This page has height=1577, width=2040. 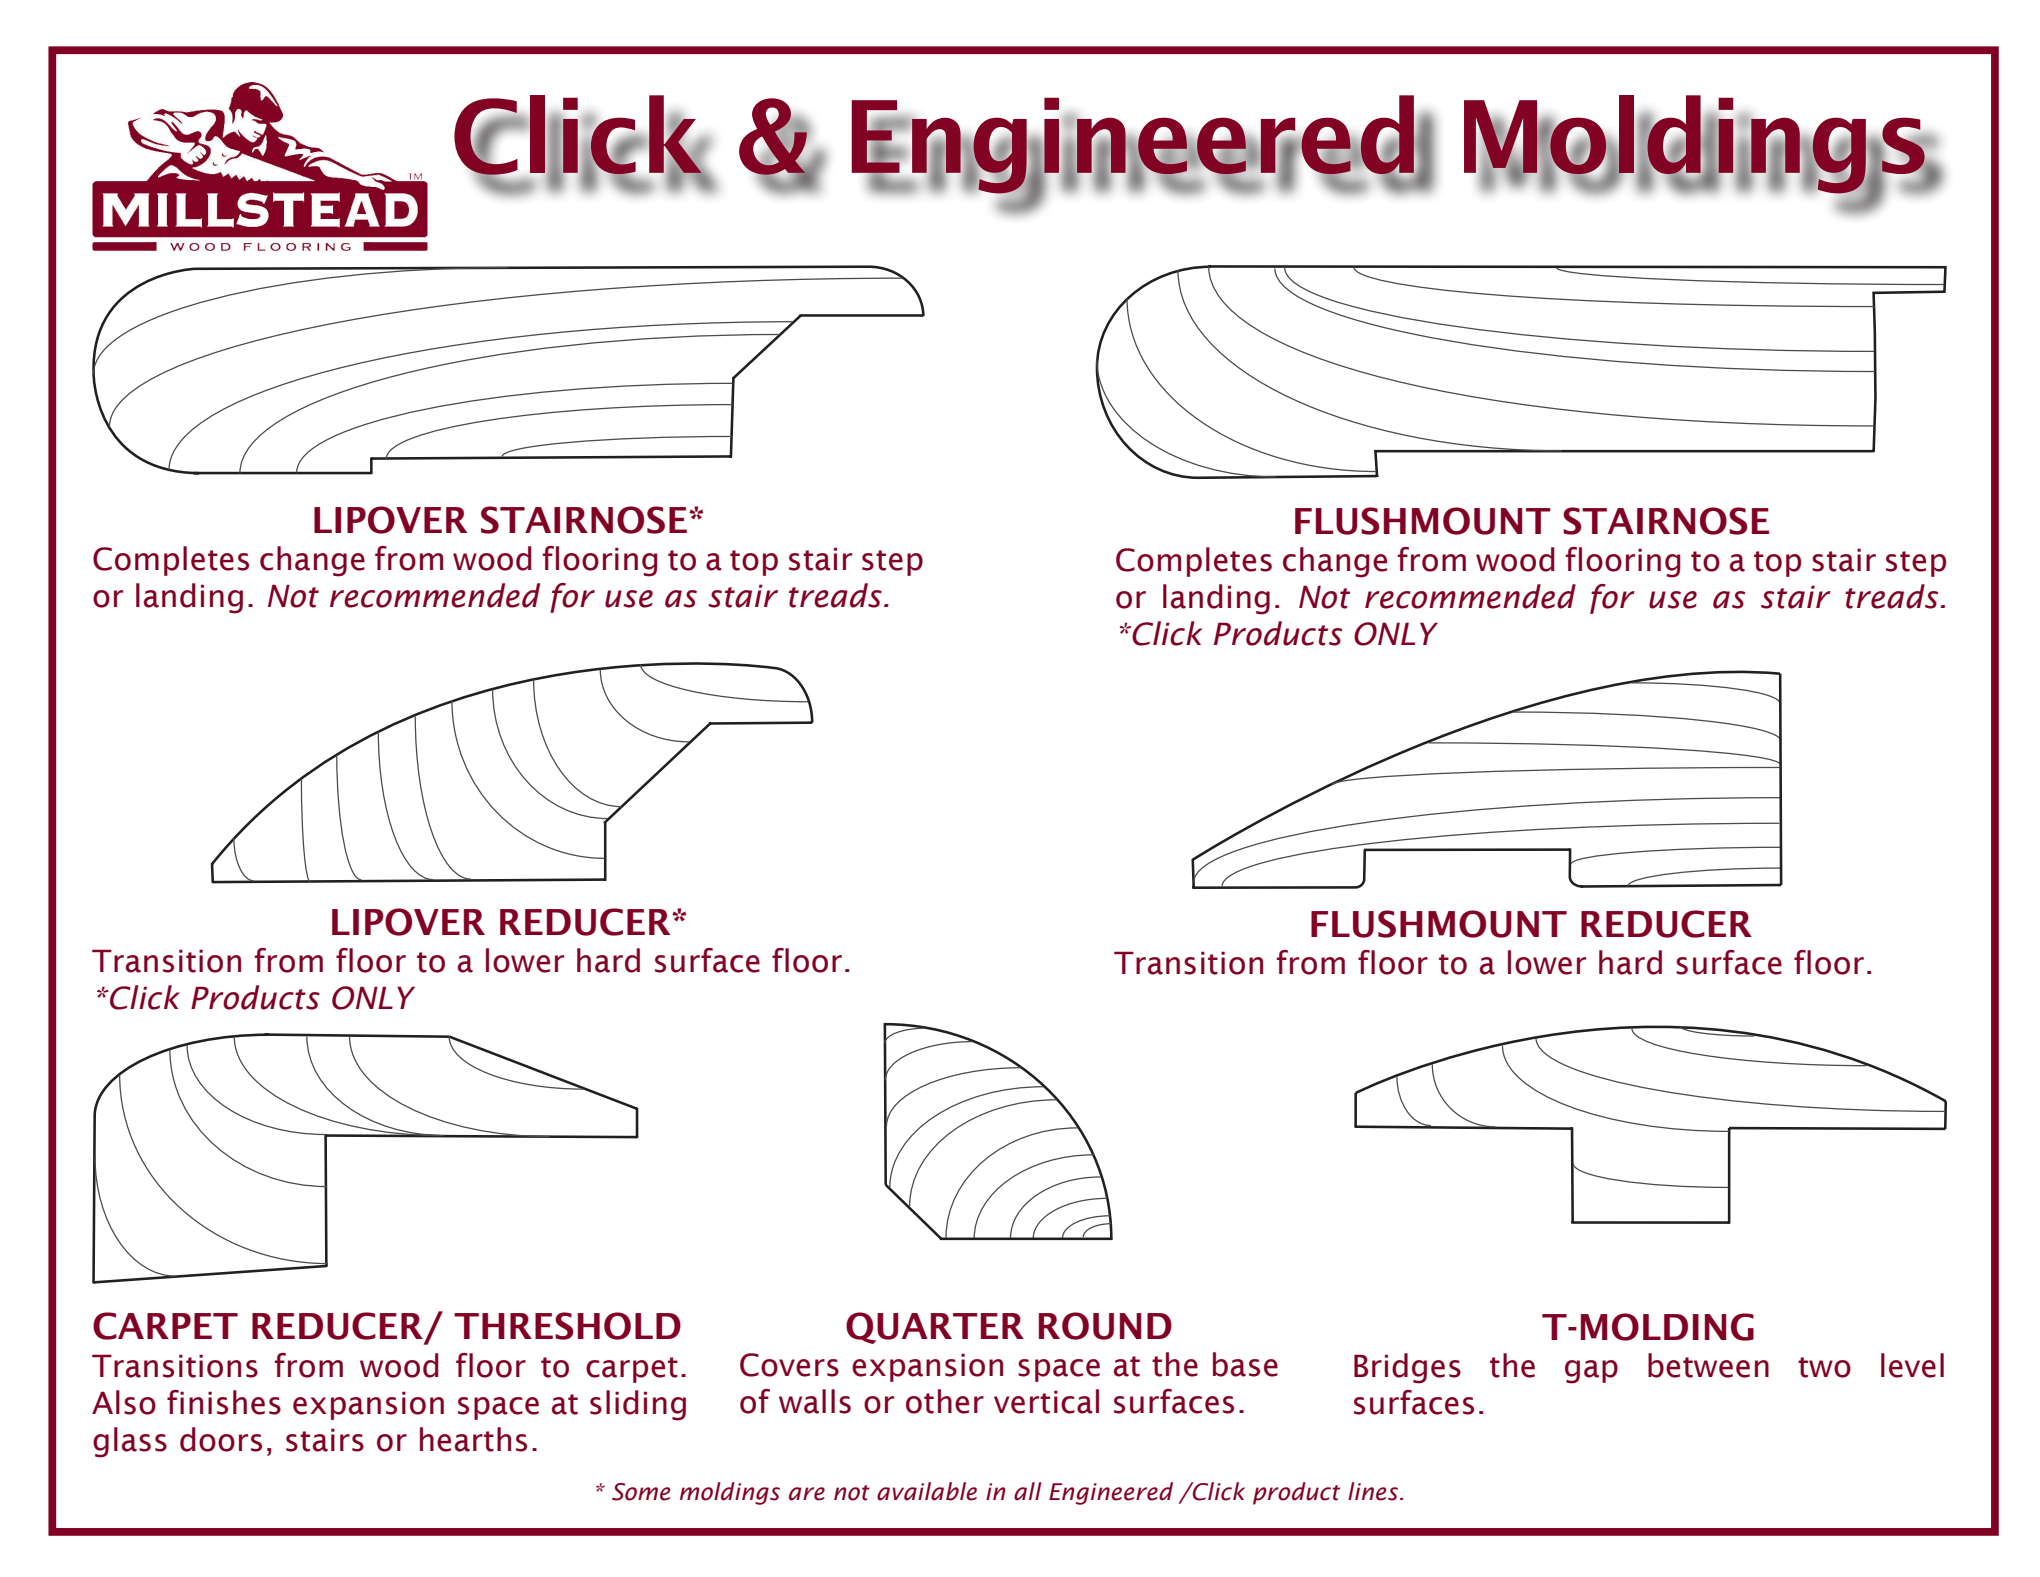 What do you see at coordinates (1374, 1491) in the page?
I see `lines` at bounding box center [1374, 1491].
